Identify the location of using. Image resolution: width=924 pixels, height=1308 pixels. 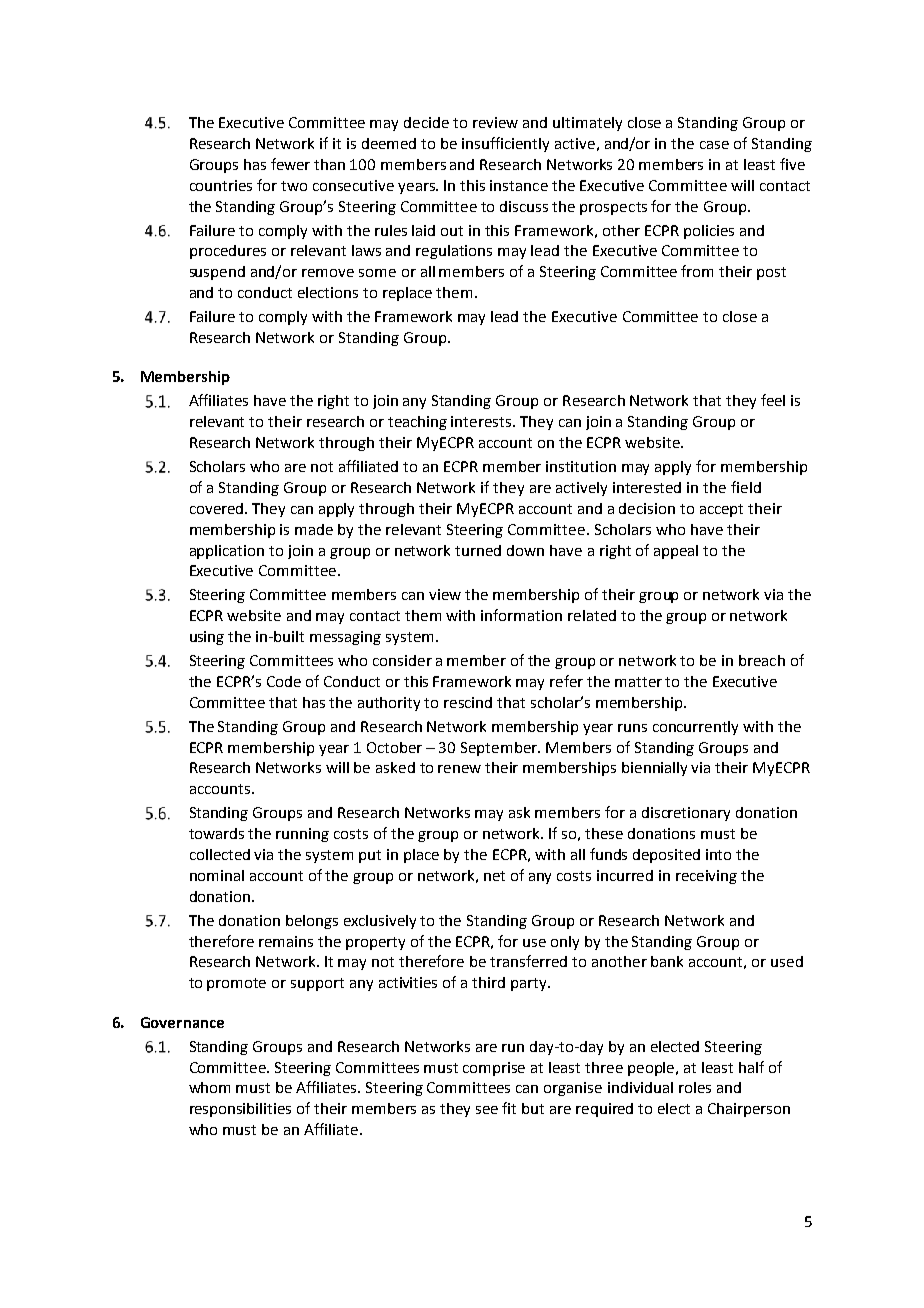
(207, 638).
